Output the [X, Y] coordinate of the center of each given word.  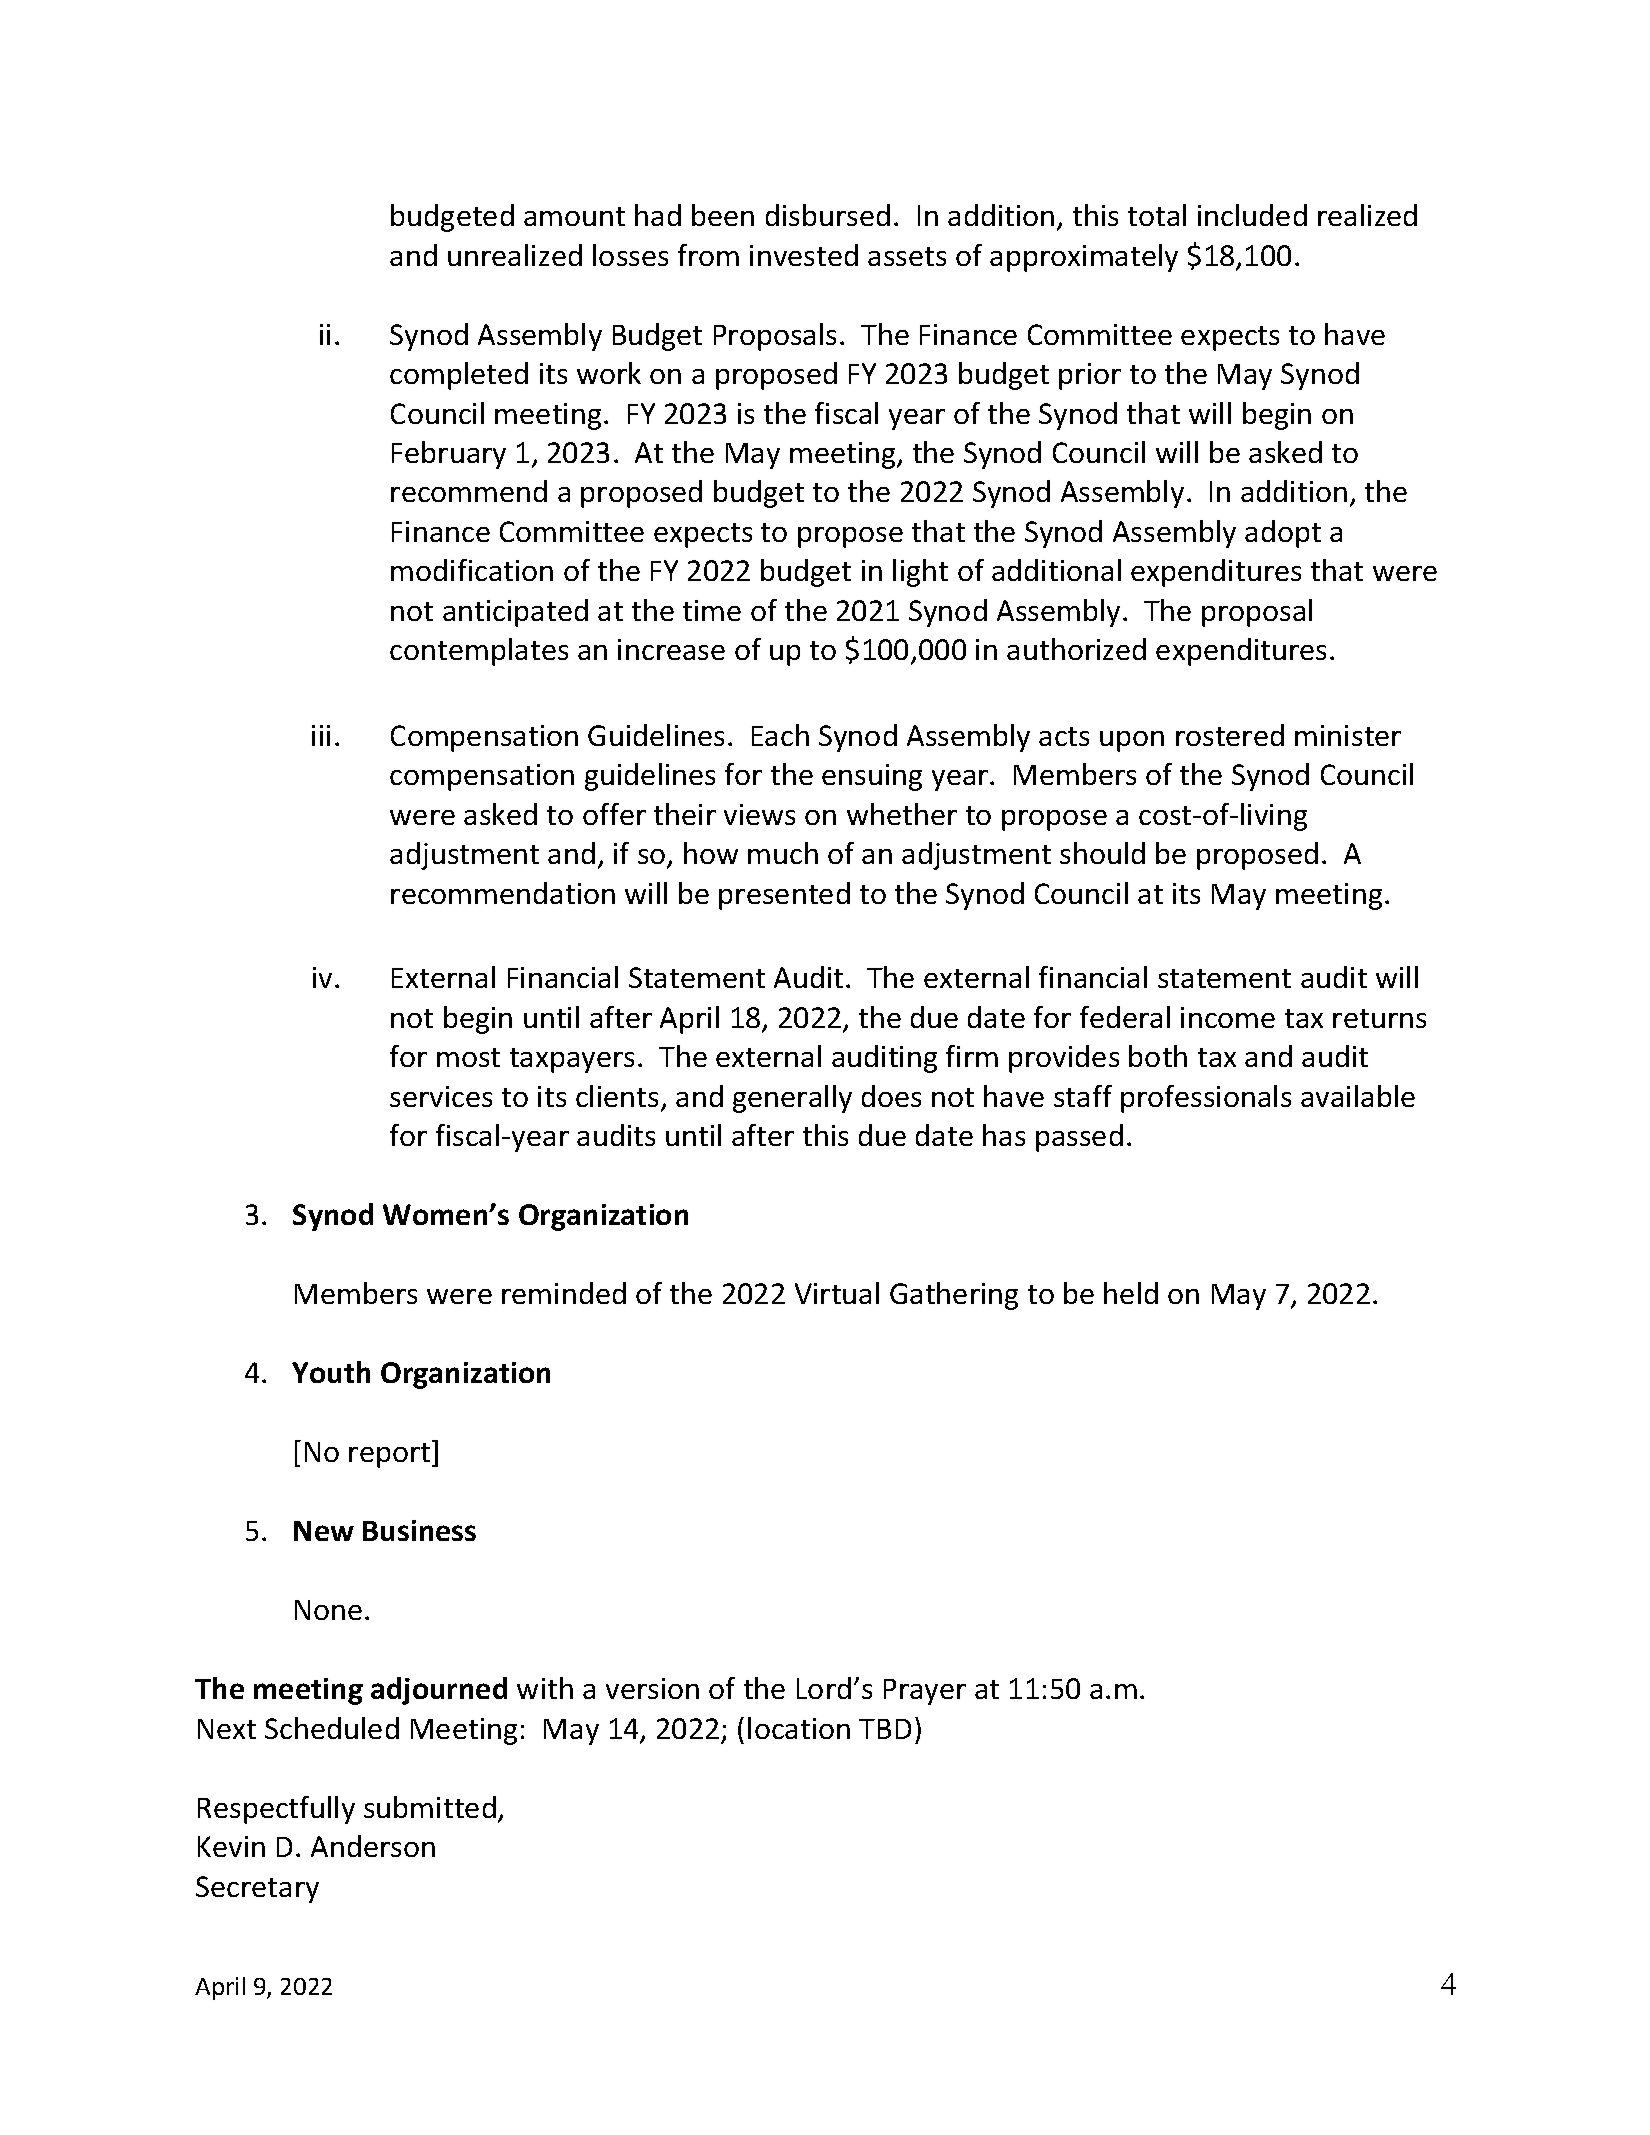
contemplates [479, 652]
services [441, 1096]
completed [459, 376]
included [1252, 215]
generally [792, 1099]
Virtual [837, 1293]
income [1228, 1017]
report [391, 1454]
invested [804, 255]
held [1131, 1293]
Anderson [373, 1846]
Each [780, 735]
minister [1348, 735]
